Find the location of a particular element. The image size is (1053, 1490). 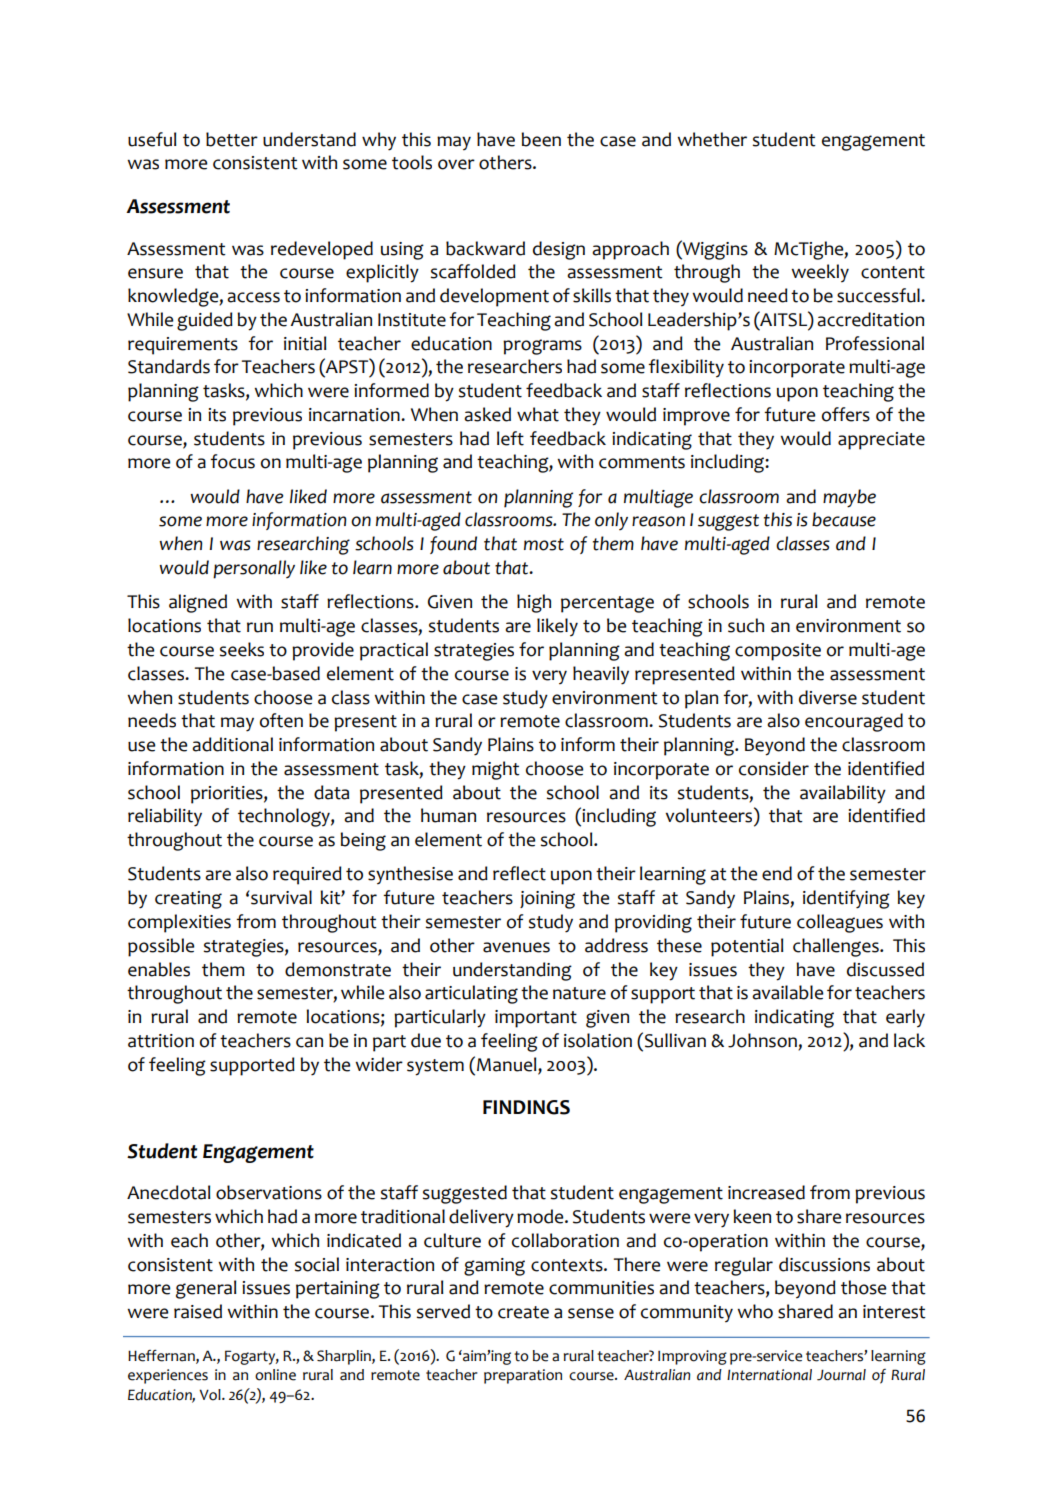

been is located at coordinates (541, 139).
